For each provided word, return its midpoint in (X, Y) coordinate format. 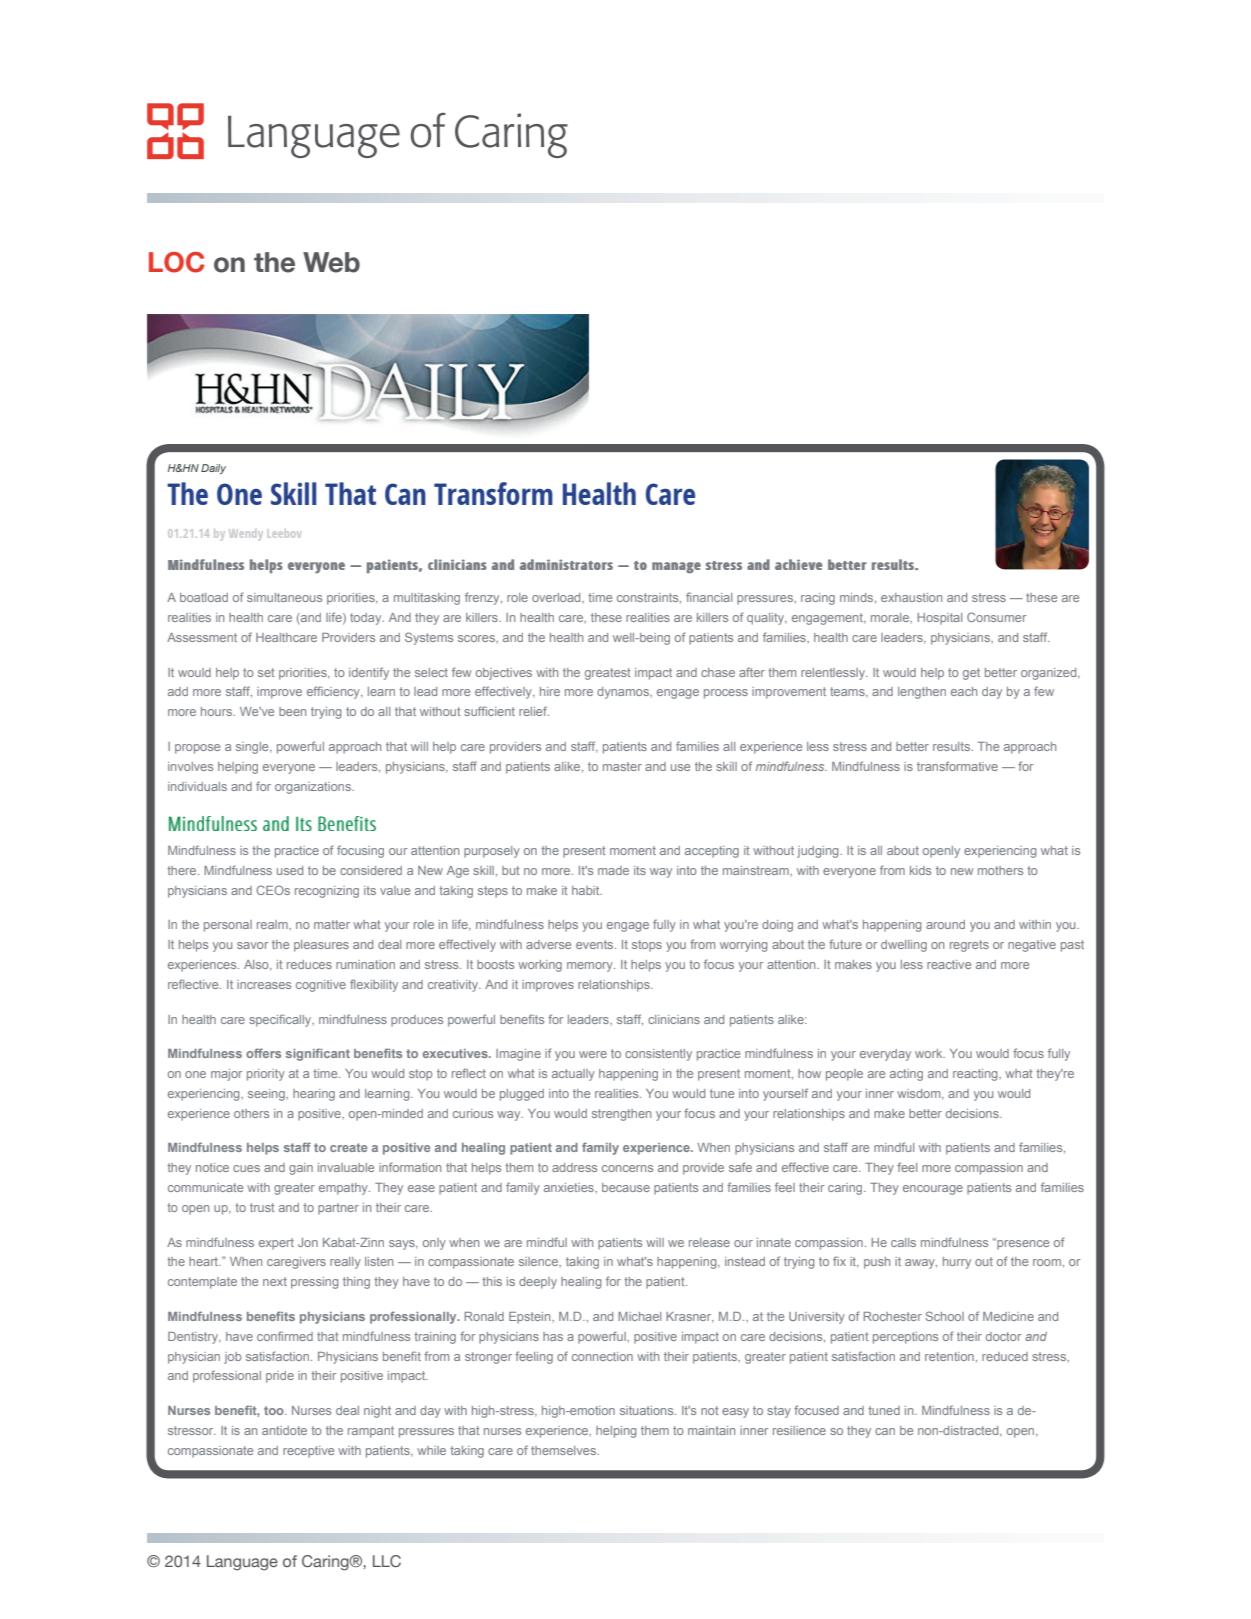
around (945, 924)
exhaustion (911, 597)
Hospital (940, 619)
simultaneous (284, 597)
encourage (933, 1190)
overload (557, 597)
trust (262, 1207)
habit (587, 890)
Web (331, 262)
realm (273, 924)
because (626, 1187)
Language (242, 1563)
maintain (711, 1430)
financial (709, 597)
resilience (799, 1430)
